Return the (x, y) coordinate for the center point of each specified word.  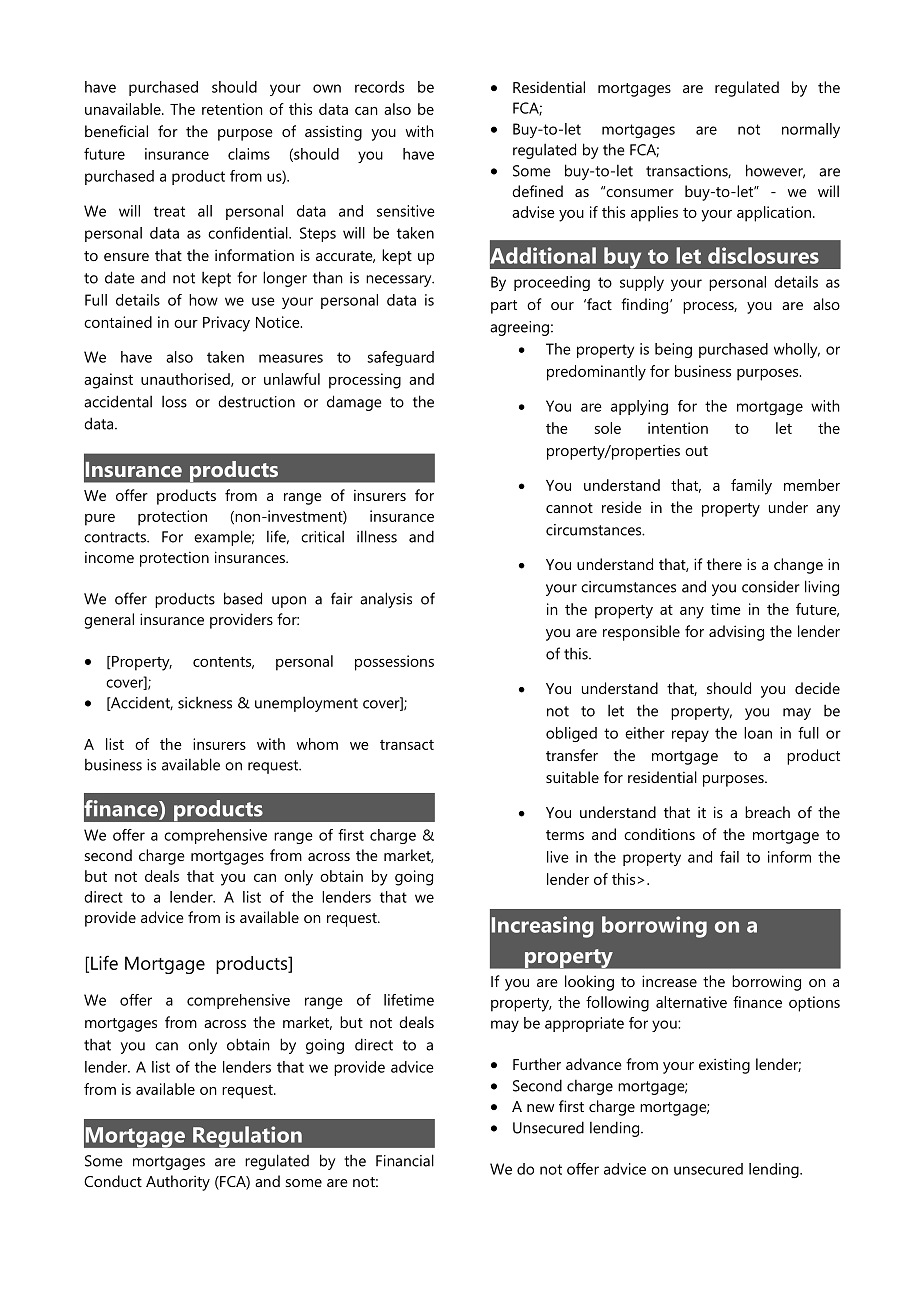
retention (232, 109)
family (751, 487)
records (379, 87)
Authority (178, 1183)
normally (811, 130)
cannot (569, 508)
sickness (205, 703)
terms (565, 835)
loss (174, 402)
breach (767, 812)
